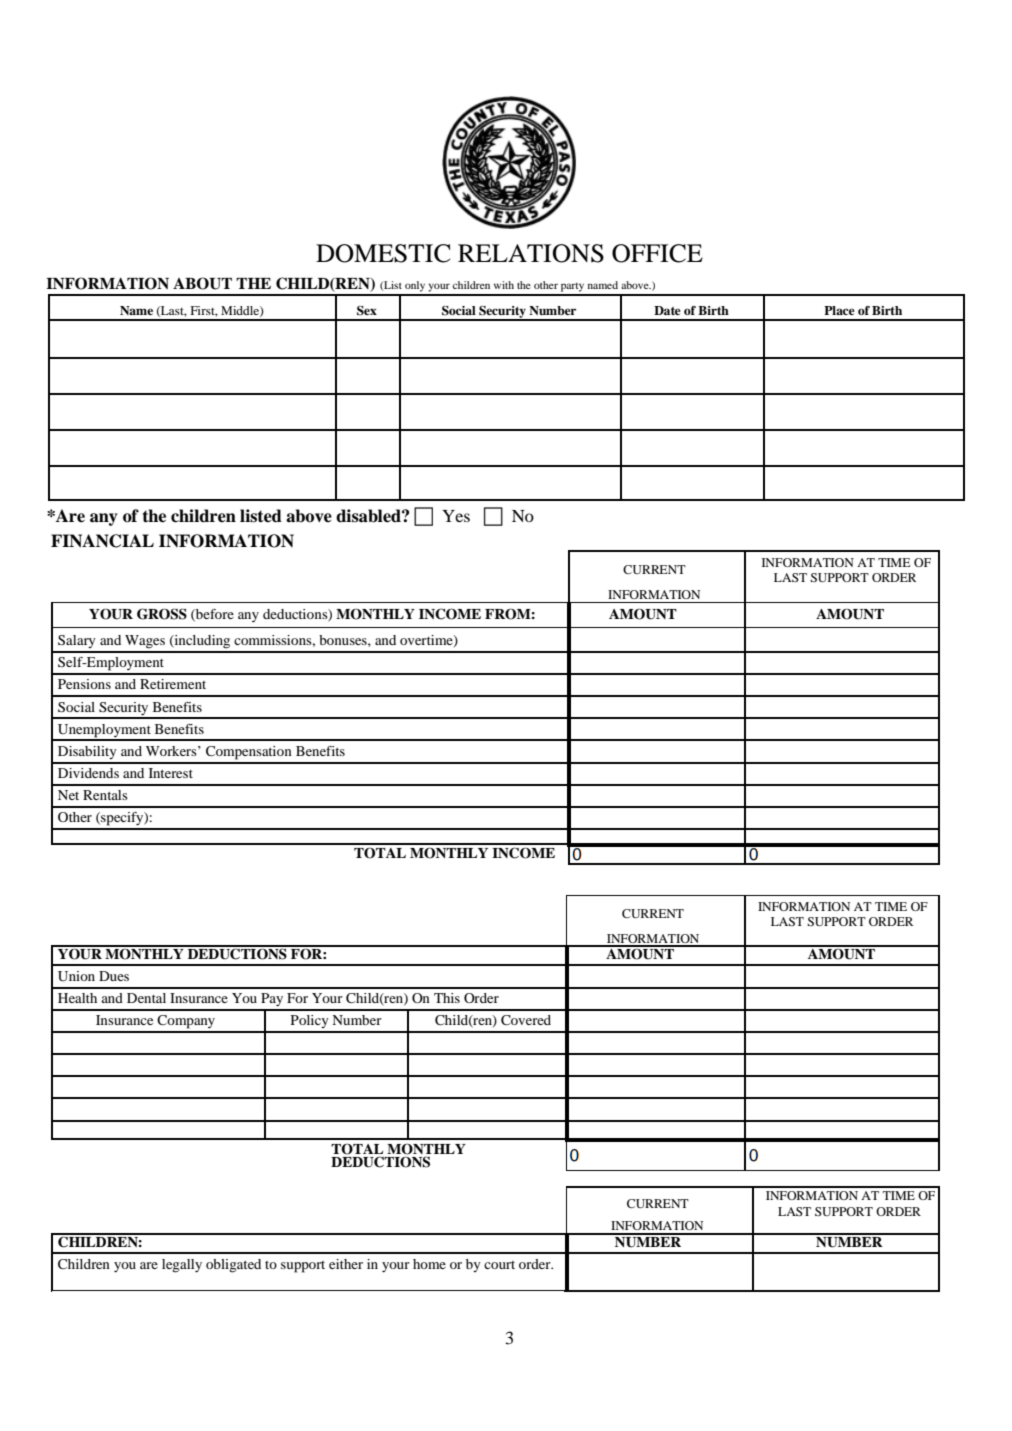  Describe the element at coordinates (102, 541) in the document. I see `FINANCIAL` at that location.
